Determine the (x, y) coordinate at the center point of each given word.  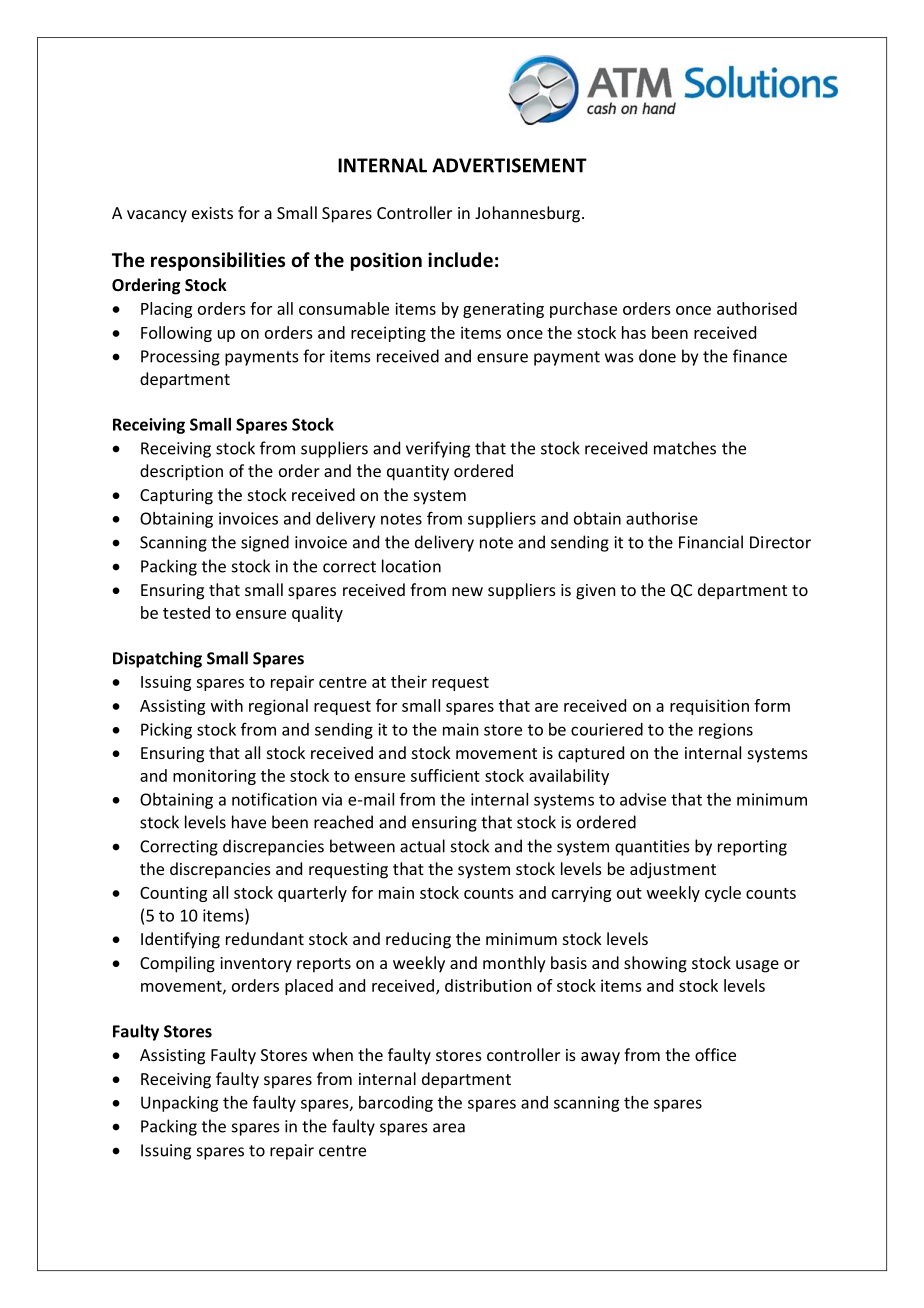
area (449, 1128)
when (332, 1054)
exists (212, 213)
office (715, 1054)
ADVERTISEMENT (509, 165)
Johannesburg (529, 214)
